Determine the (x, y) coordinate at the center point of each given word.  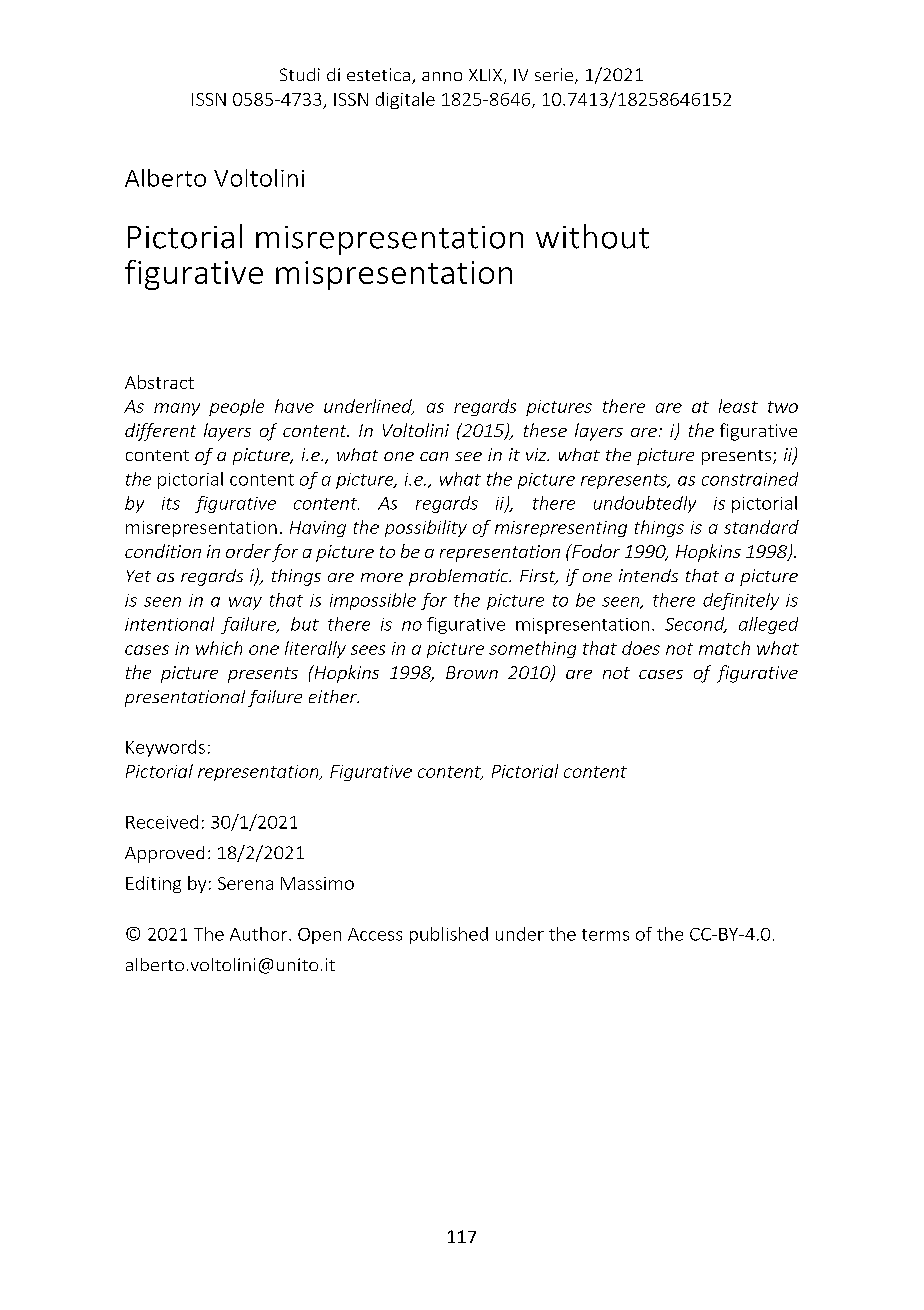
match (724, 648)
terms (605, 935)
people (236, 407)
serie (555, 76)
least (738, 406)
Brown (472, 672)
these (545, 430)
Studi (300, 74)
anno (442, 76)
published (449, 935)
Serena (245, 883)
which (219, 648)
